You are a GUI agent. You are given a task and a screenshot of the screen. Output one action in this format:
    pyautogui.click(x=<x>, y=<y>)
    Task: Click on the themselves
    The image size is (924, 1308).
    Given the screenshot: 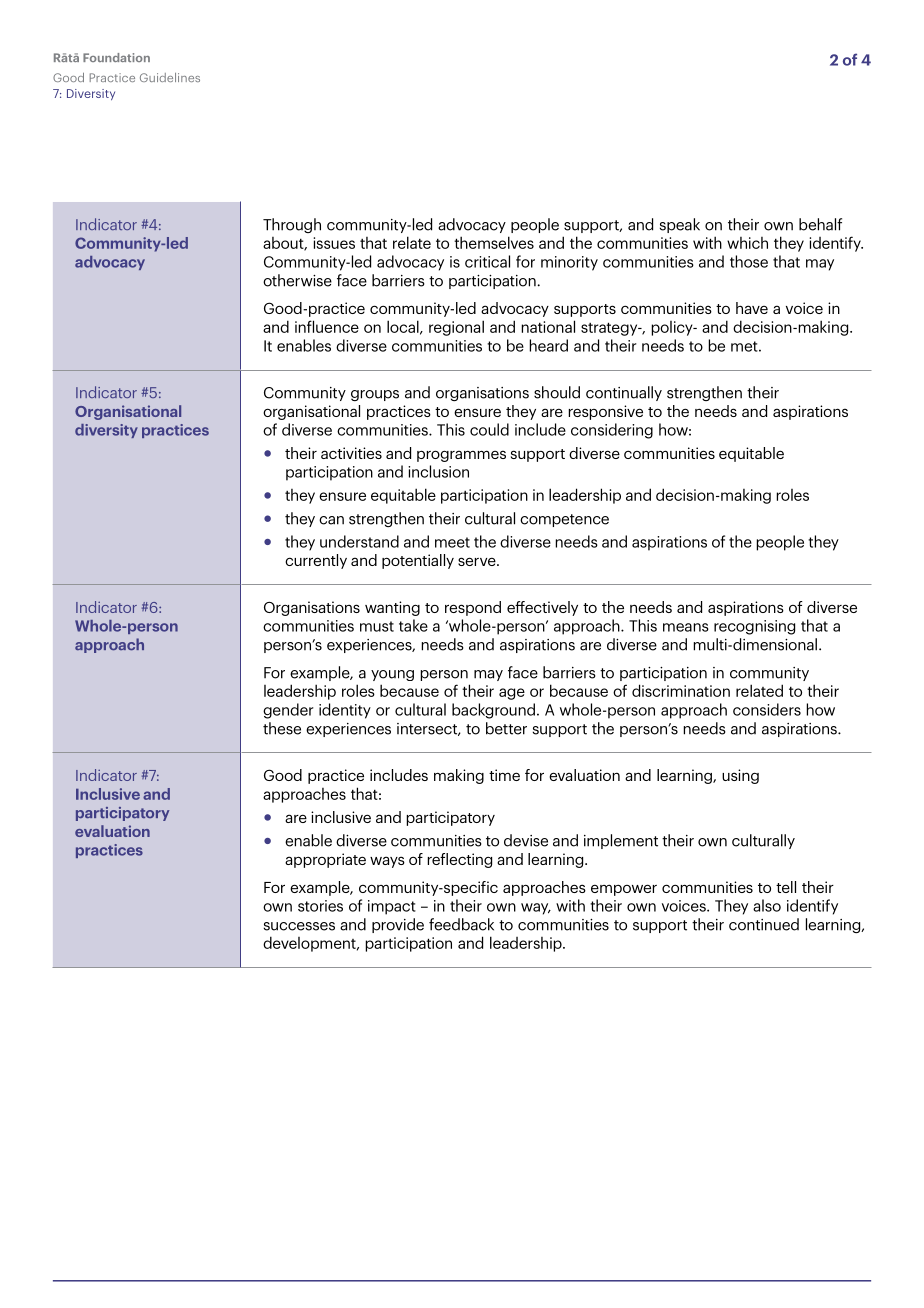 What is the action you would take?
    pyautogui.click(x=494, y=242)
